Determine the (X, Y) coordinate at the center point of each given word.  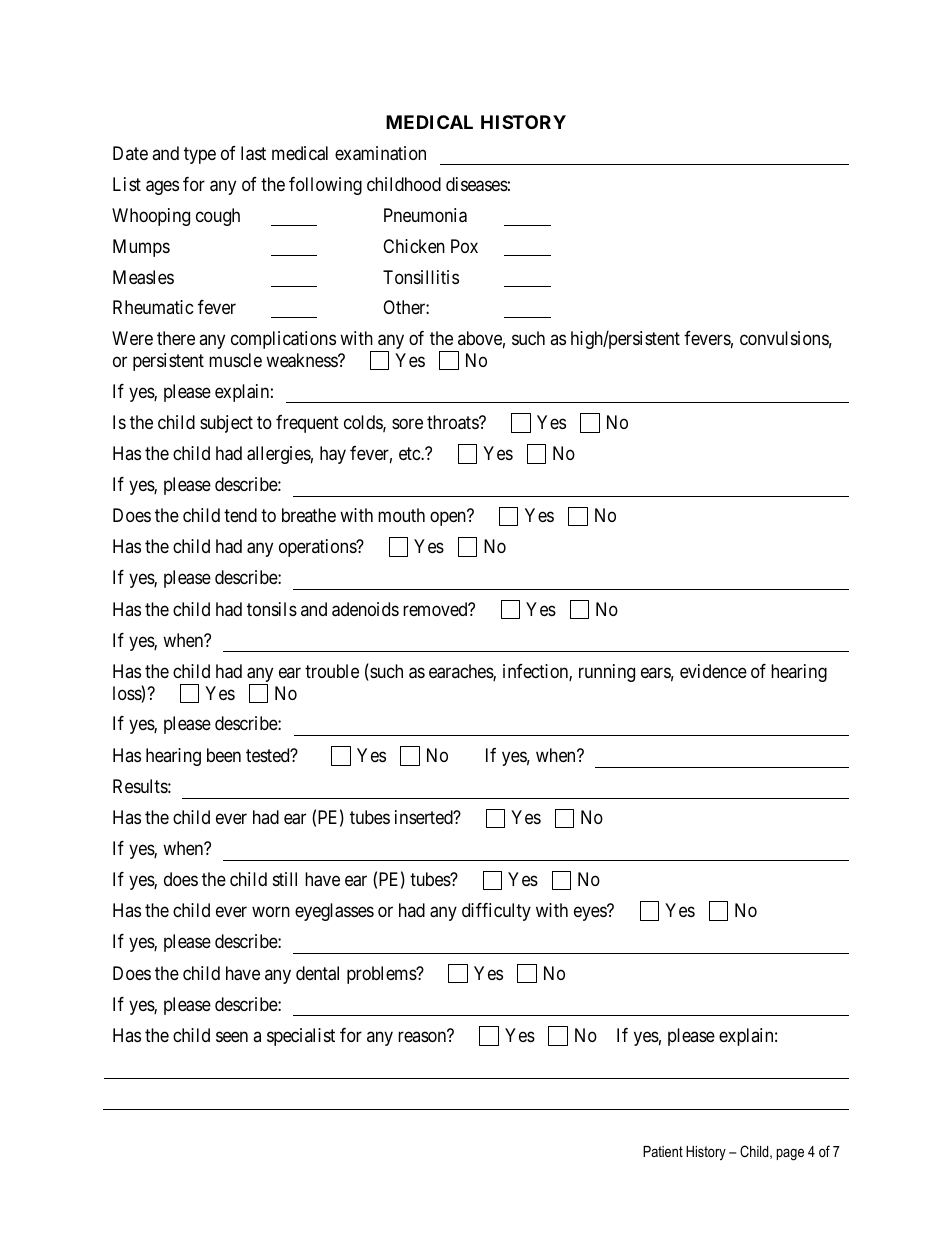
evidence (713, 671)
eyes (590, 914)
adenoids (365, 609)
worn (271, 912)
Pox (464, 246)
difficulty (496, 912)
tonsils (272, 609)
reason (422, 1037)
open (448, 519)
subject (226, 424)
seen (232, 1037)
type (200, 155)
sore (407, 424)
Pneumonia (425, 215)
